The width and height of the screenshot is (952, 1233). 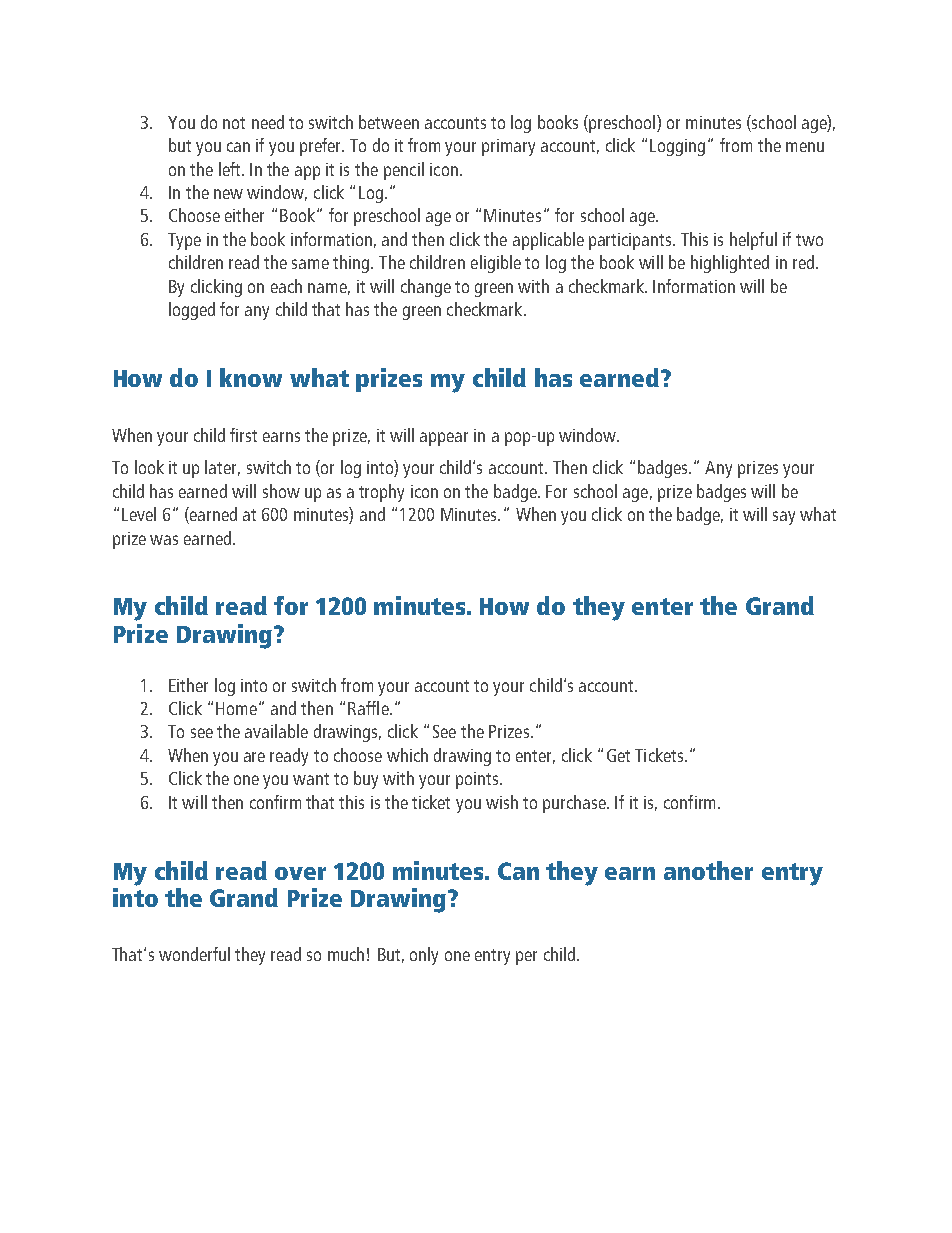 I want to click on left, so click(x=231, y=169).
